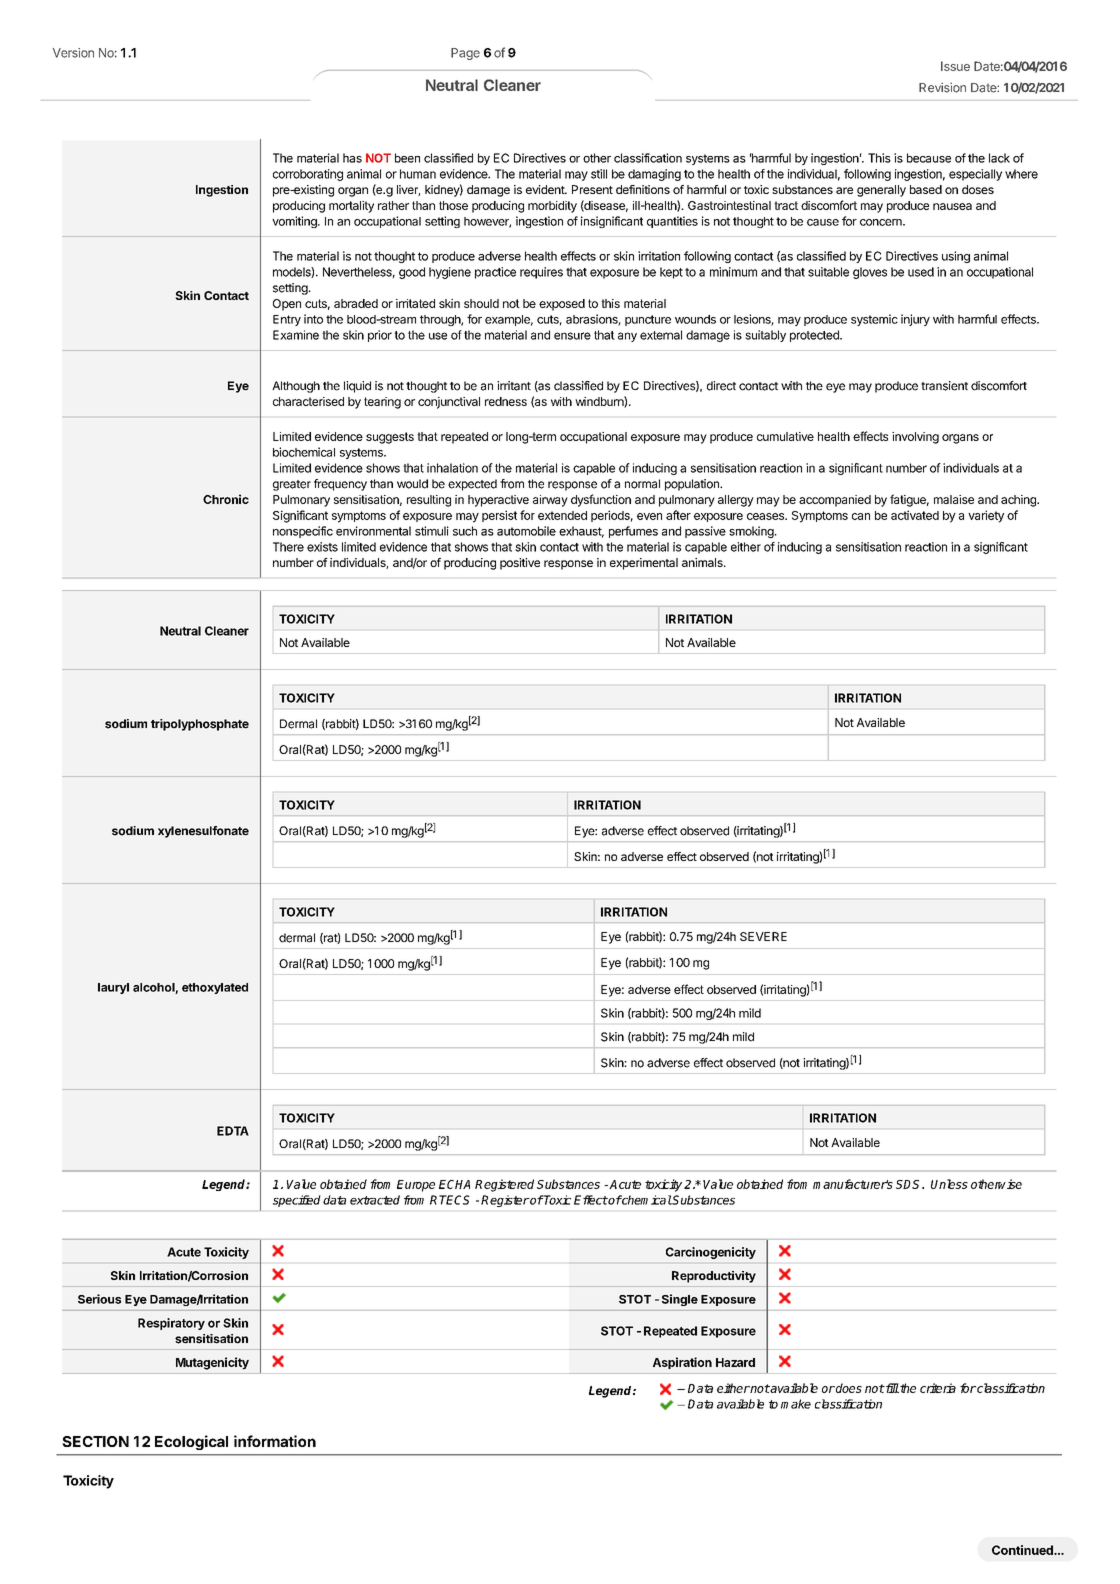 Image resolution: width=1120 pixels, height=1584 pixels. I want to click on ECHA, so click(454, 1184).
